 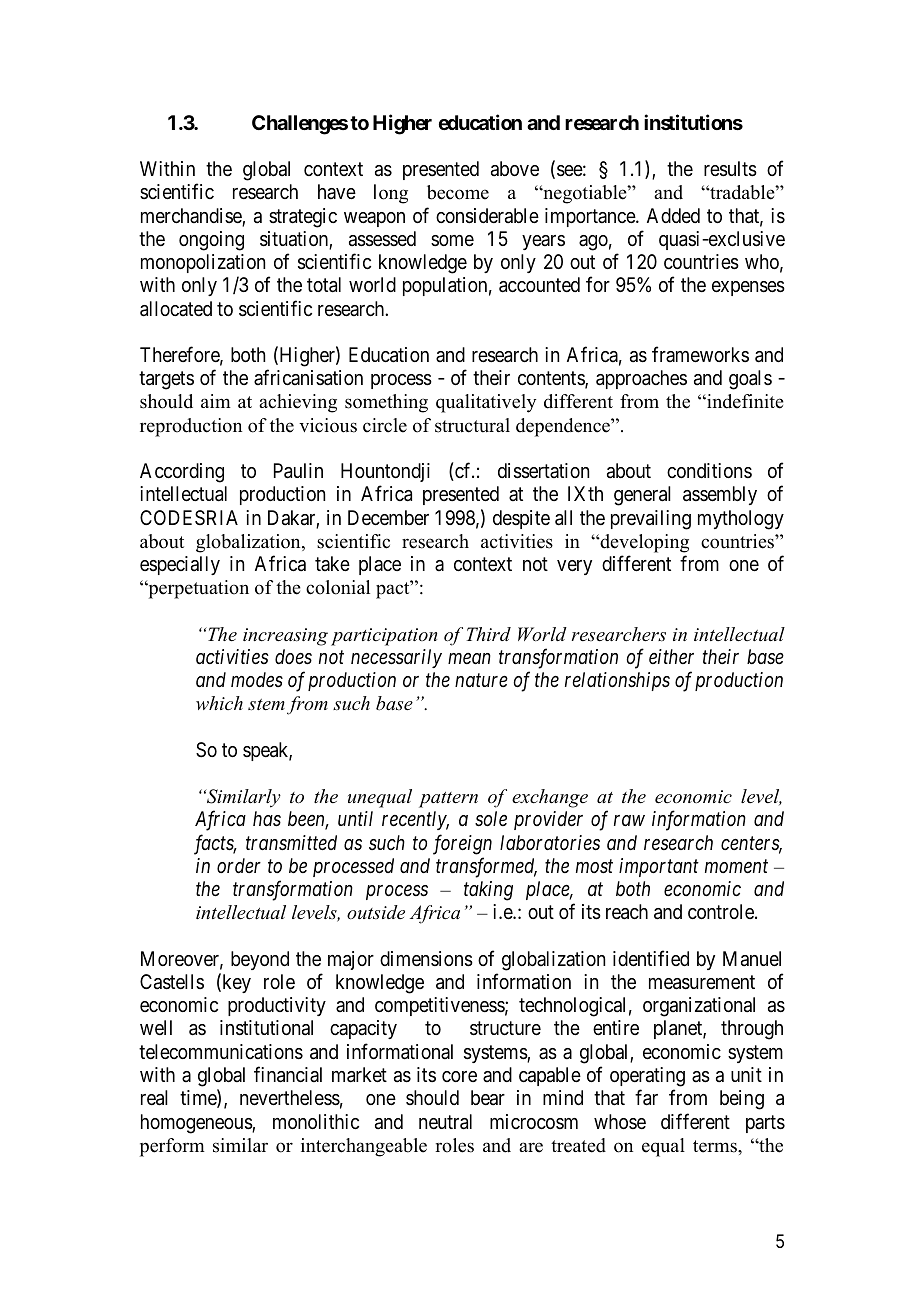 I want to click on conditions, so click(x=709, y=470).
